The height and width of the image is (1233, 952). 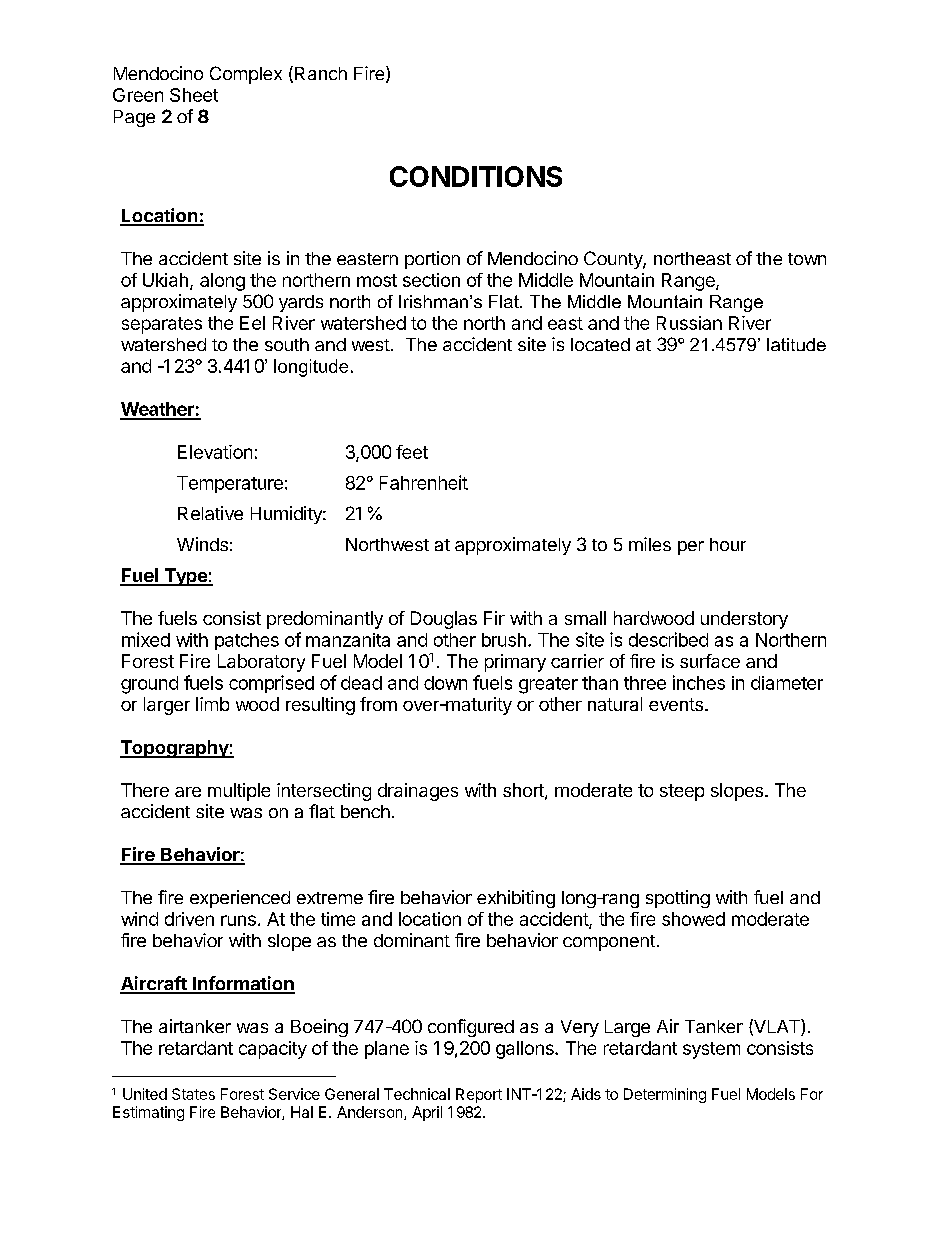 What do you see at coordinates (711, 1050) in the image?
I see `system` at bounding box center [711, 1050].
